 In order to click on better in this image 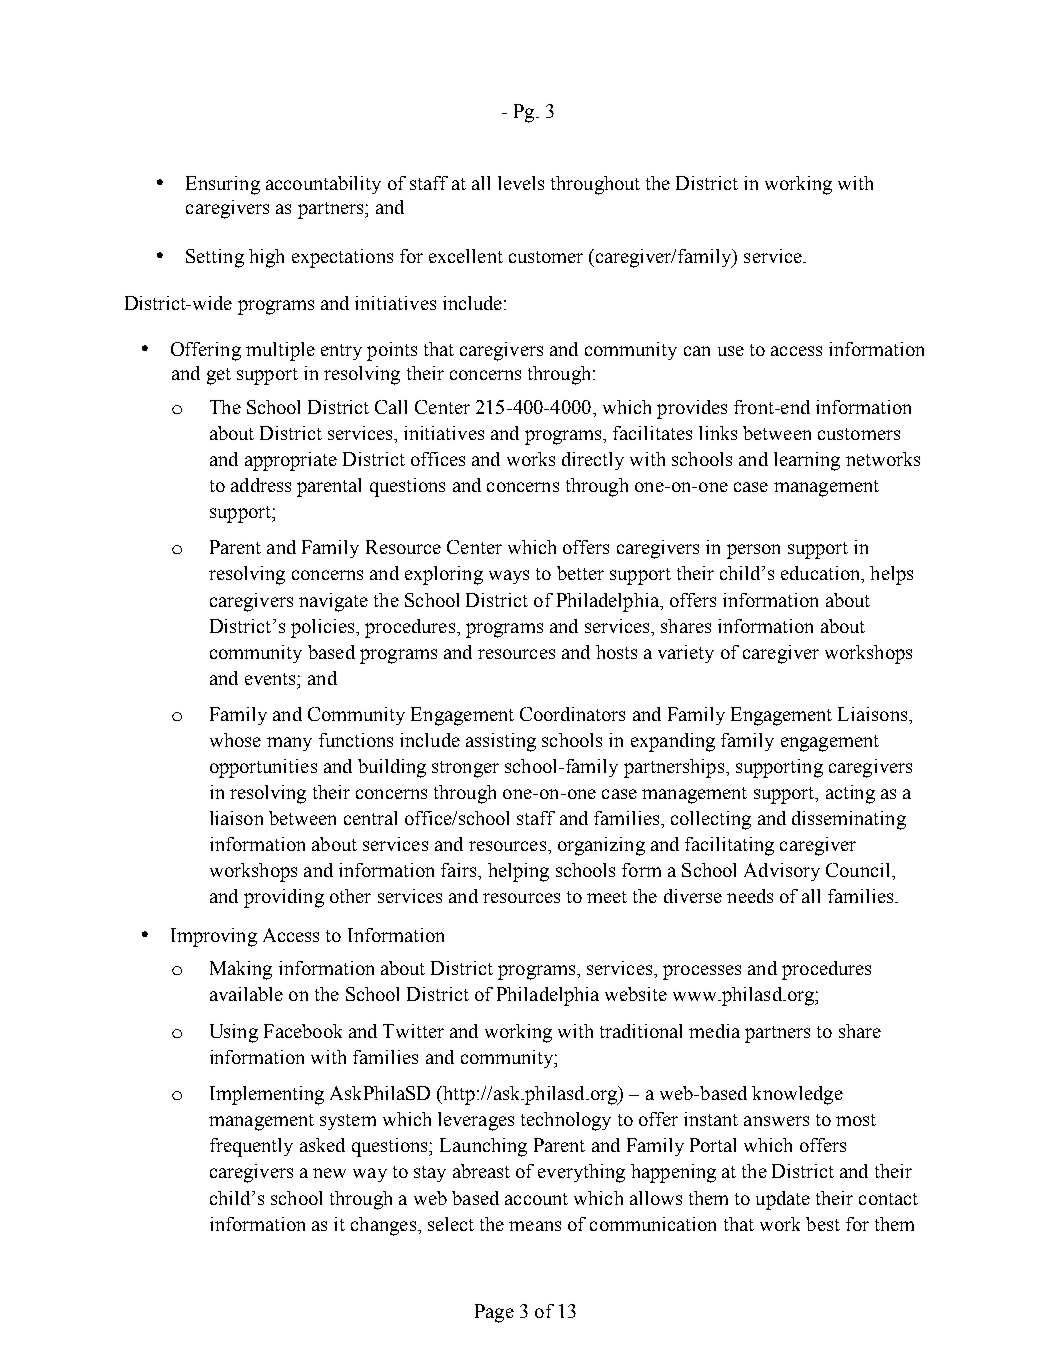, I will do `click(580, 573)`.
